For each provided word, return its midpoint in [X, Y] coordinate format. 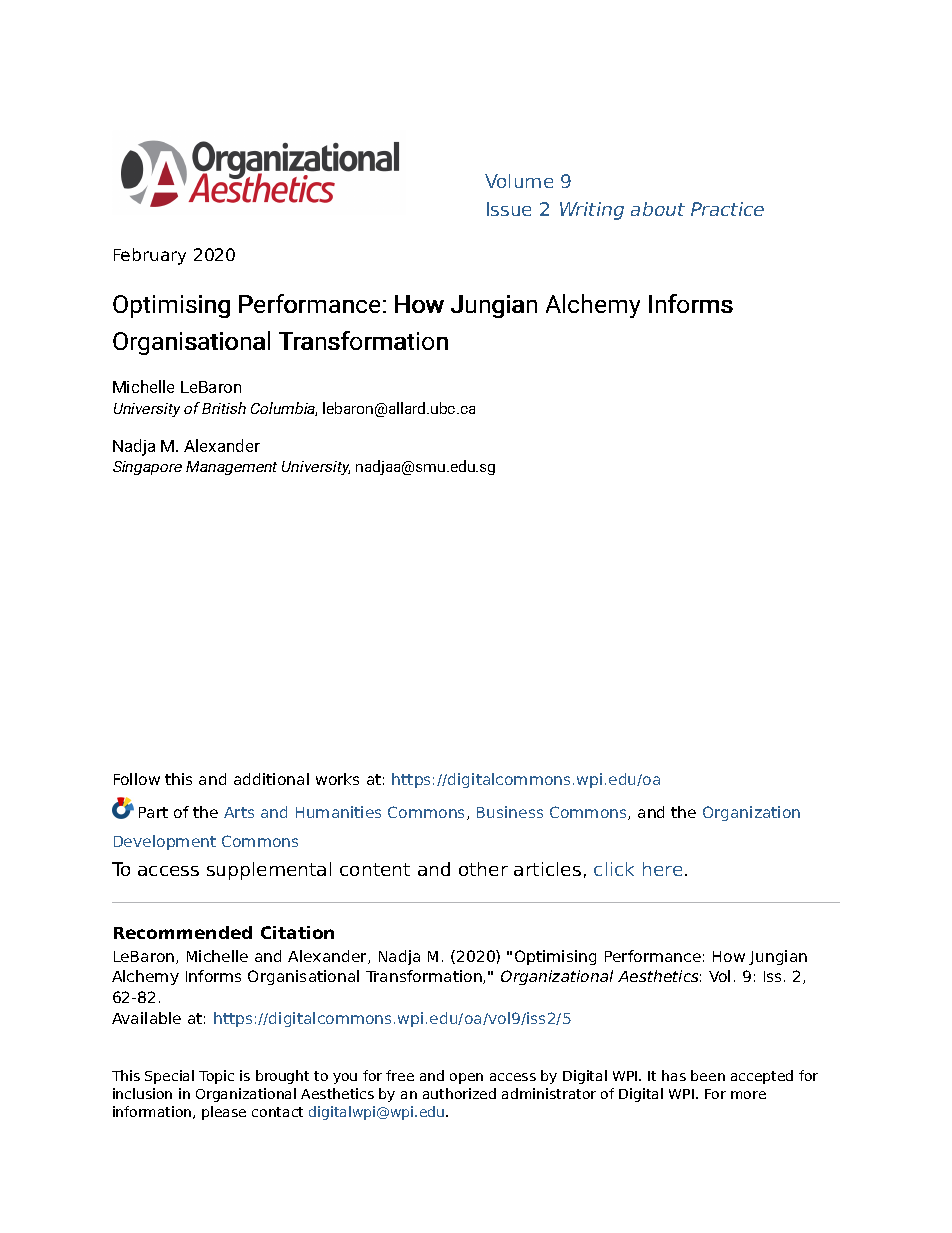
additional [271, 779]
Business [510, 812]
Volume [519, 181]
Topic [216, 1077]
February [150, 256]
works [337, 779]
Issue [509, 209]
